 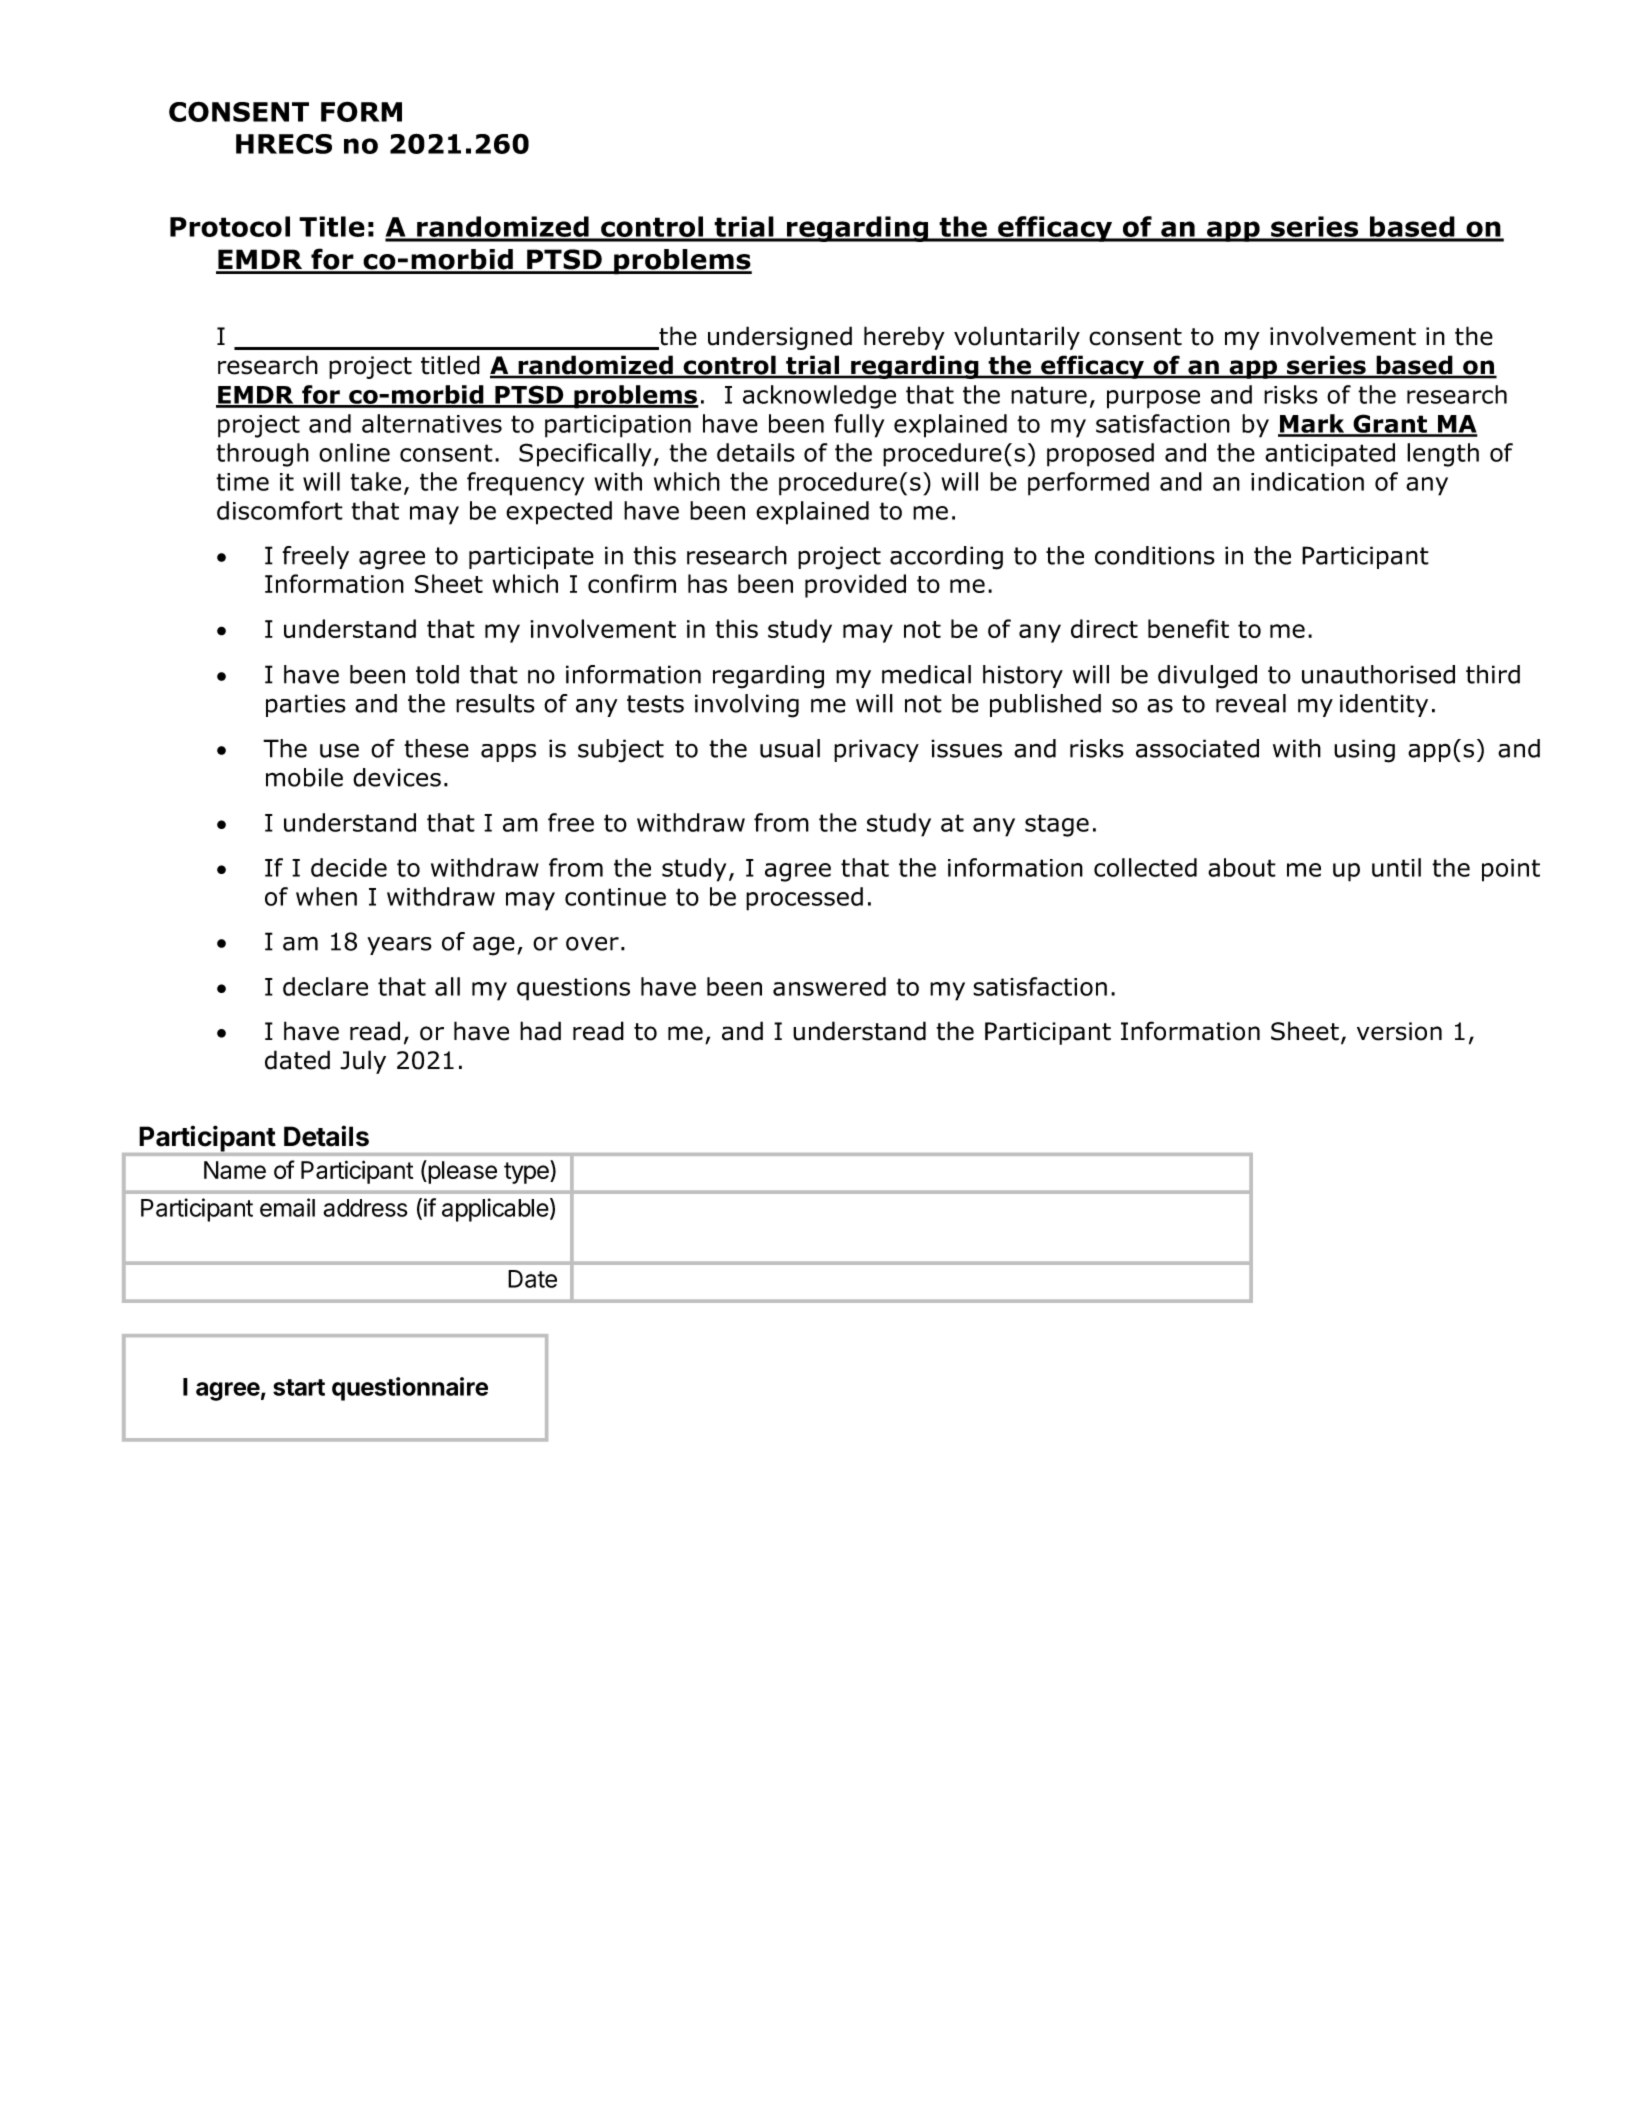 What do you see at coordinates (1399, 1031) in the document?
I see `version` at bounding box center [1399, 1031].
